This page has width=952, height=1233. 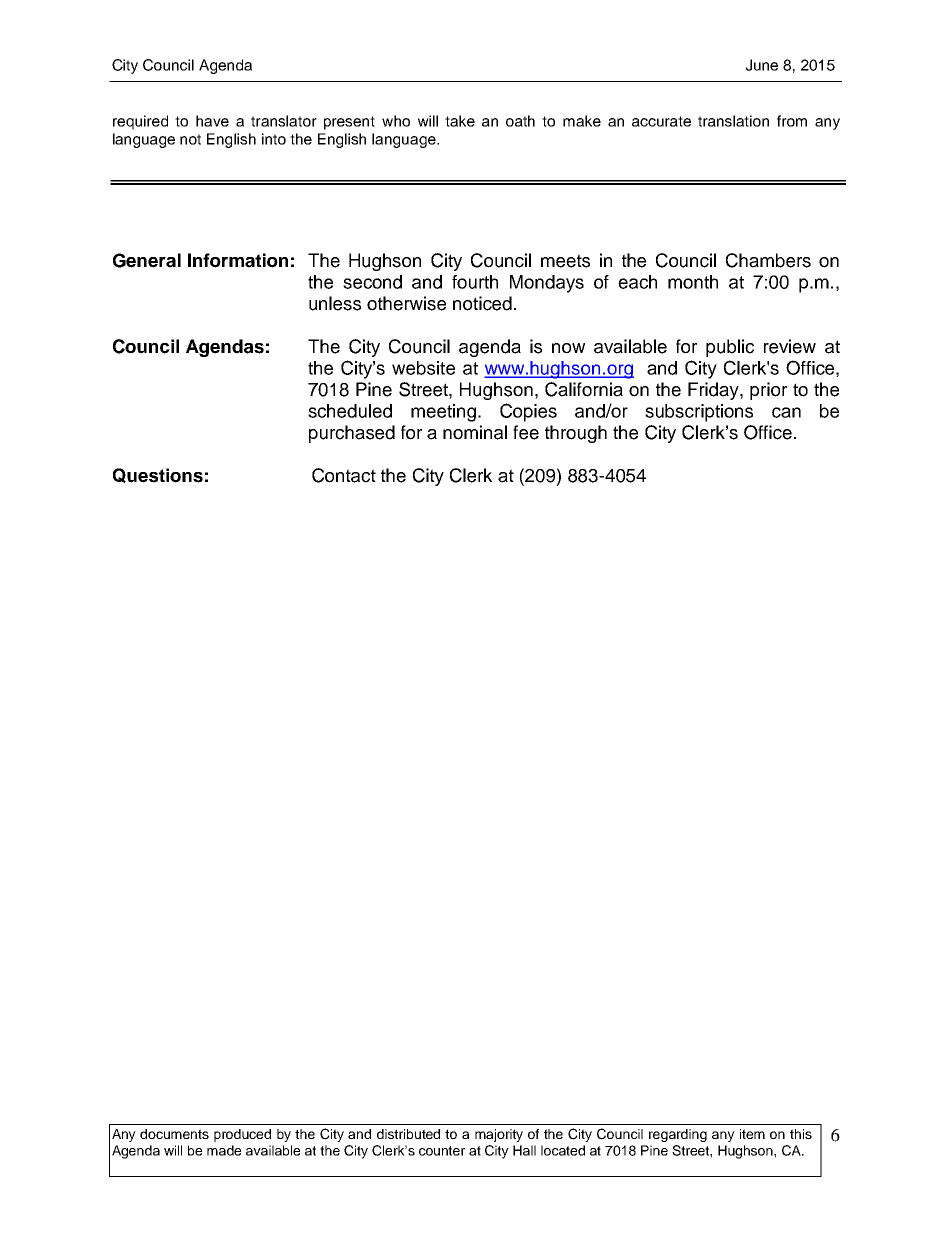 What do you see at coordinates (678, 1135) in the page?
I see `regarding` at bounding box center [678, 1135].
